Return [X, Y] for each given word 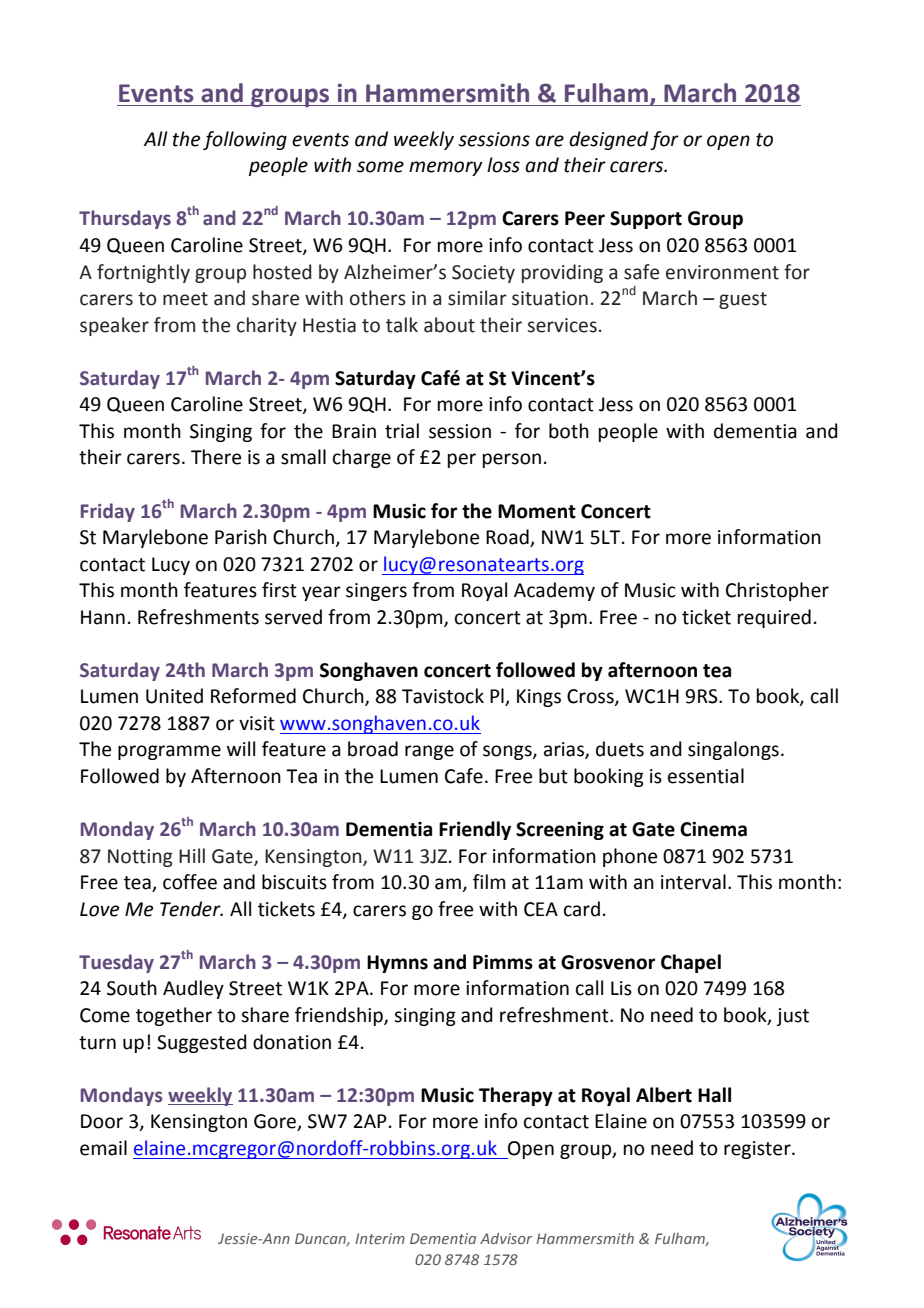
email [103, 1148]
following [245, 140]
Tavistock [443, 696]
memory [446, 168]
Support [646, 220]
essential [706, 776]
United [174, 696]
